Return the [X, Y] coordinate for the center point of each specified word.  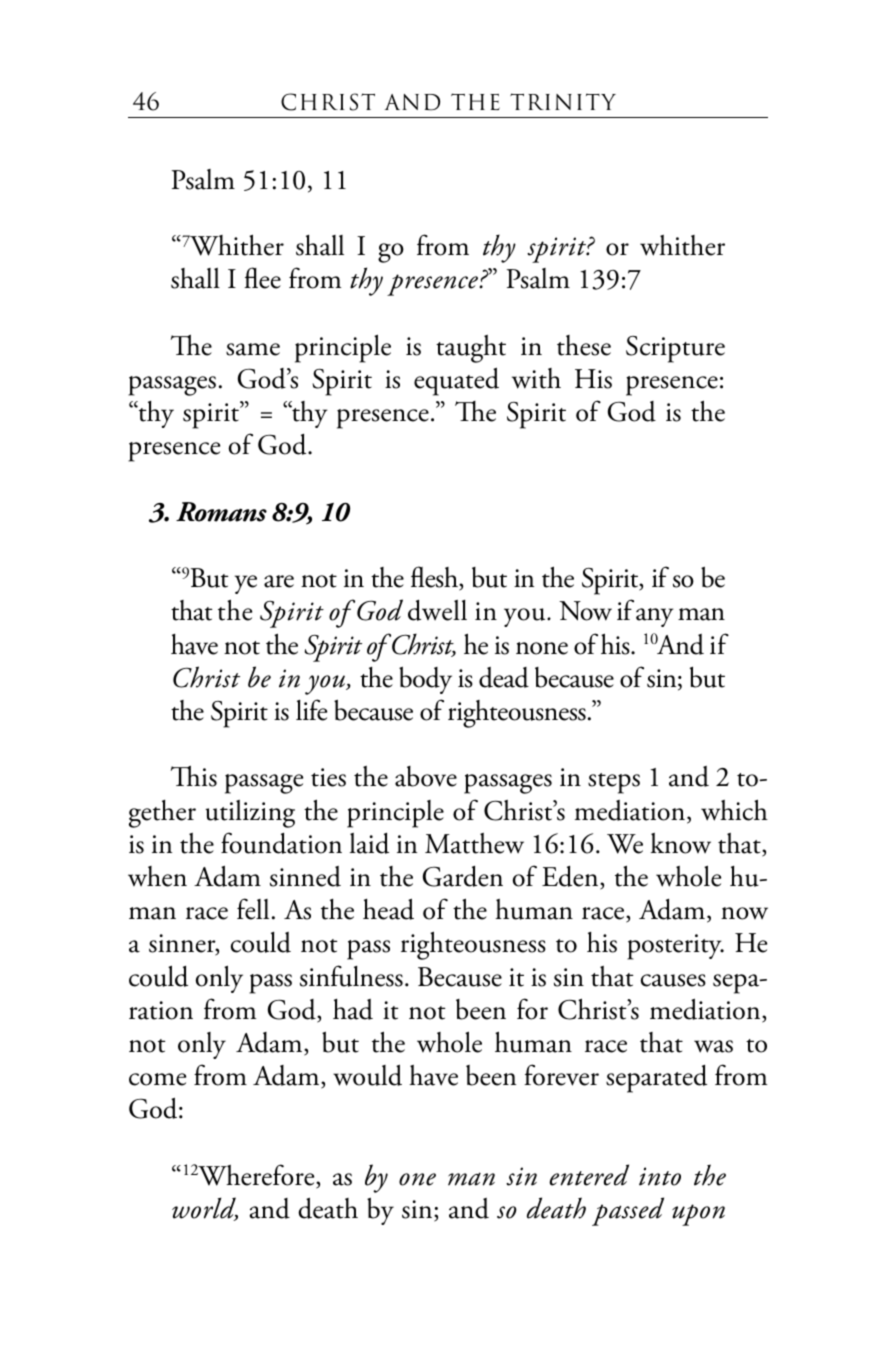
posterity [675, 947]
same [253, 349]
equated [456, 381]
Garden [463, 876]
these [584, 345]
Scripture [675, 349]
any [655, 617]
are [279, 581]
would [367, 1075]
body [425, 680]
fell [253, 909]
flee [262, 278]
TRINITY [563, 101]
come [157, 1079]
